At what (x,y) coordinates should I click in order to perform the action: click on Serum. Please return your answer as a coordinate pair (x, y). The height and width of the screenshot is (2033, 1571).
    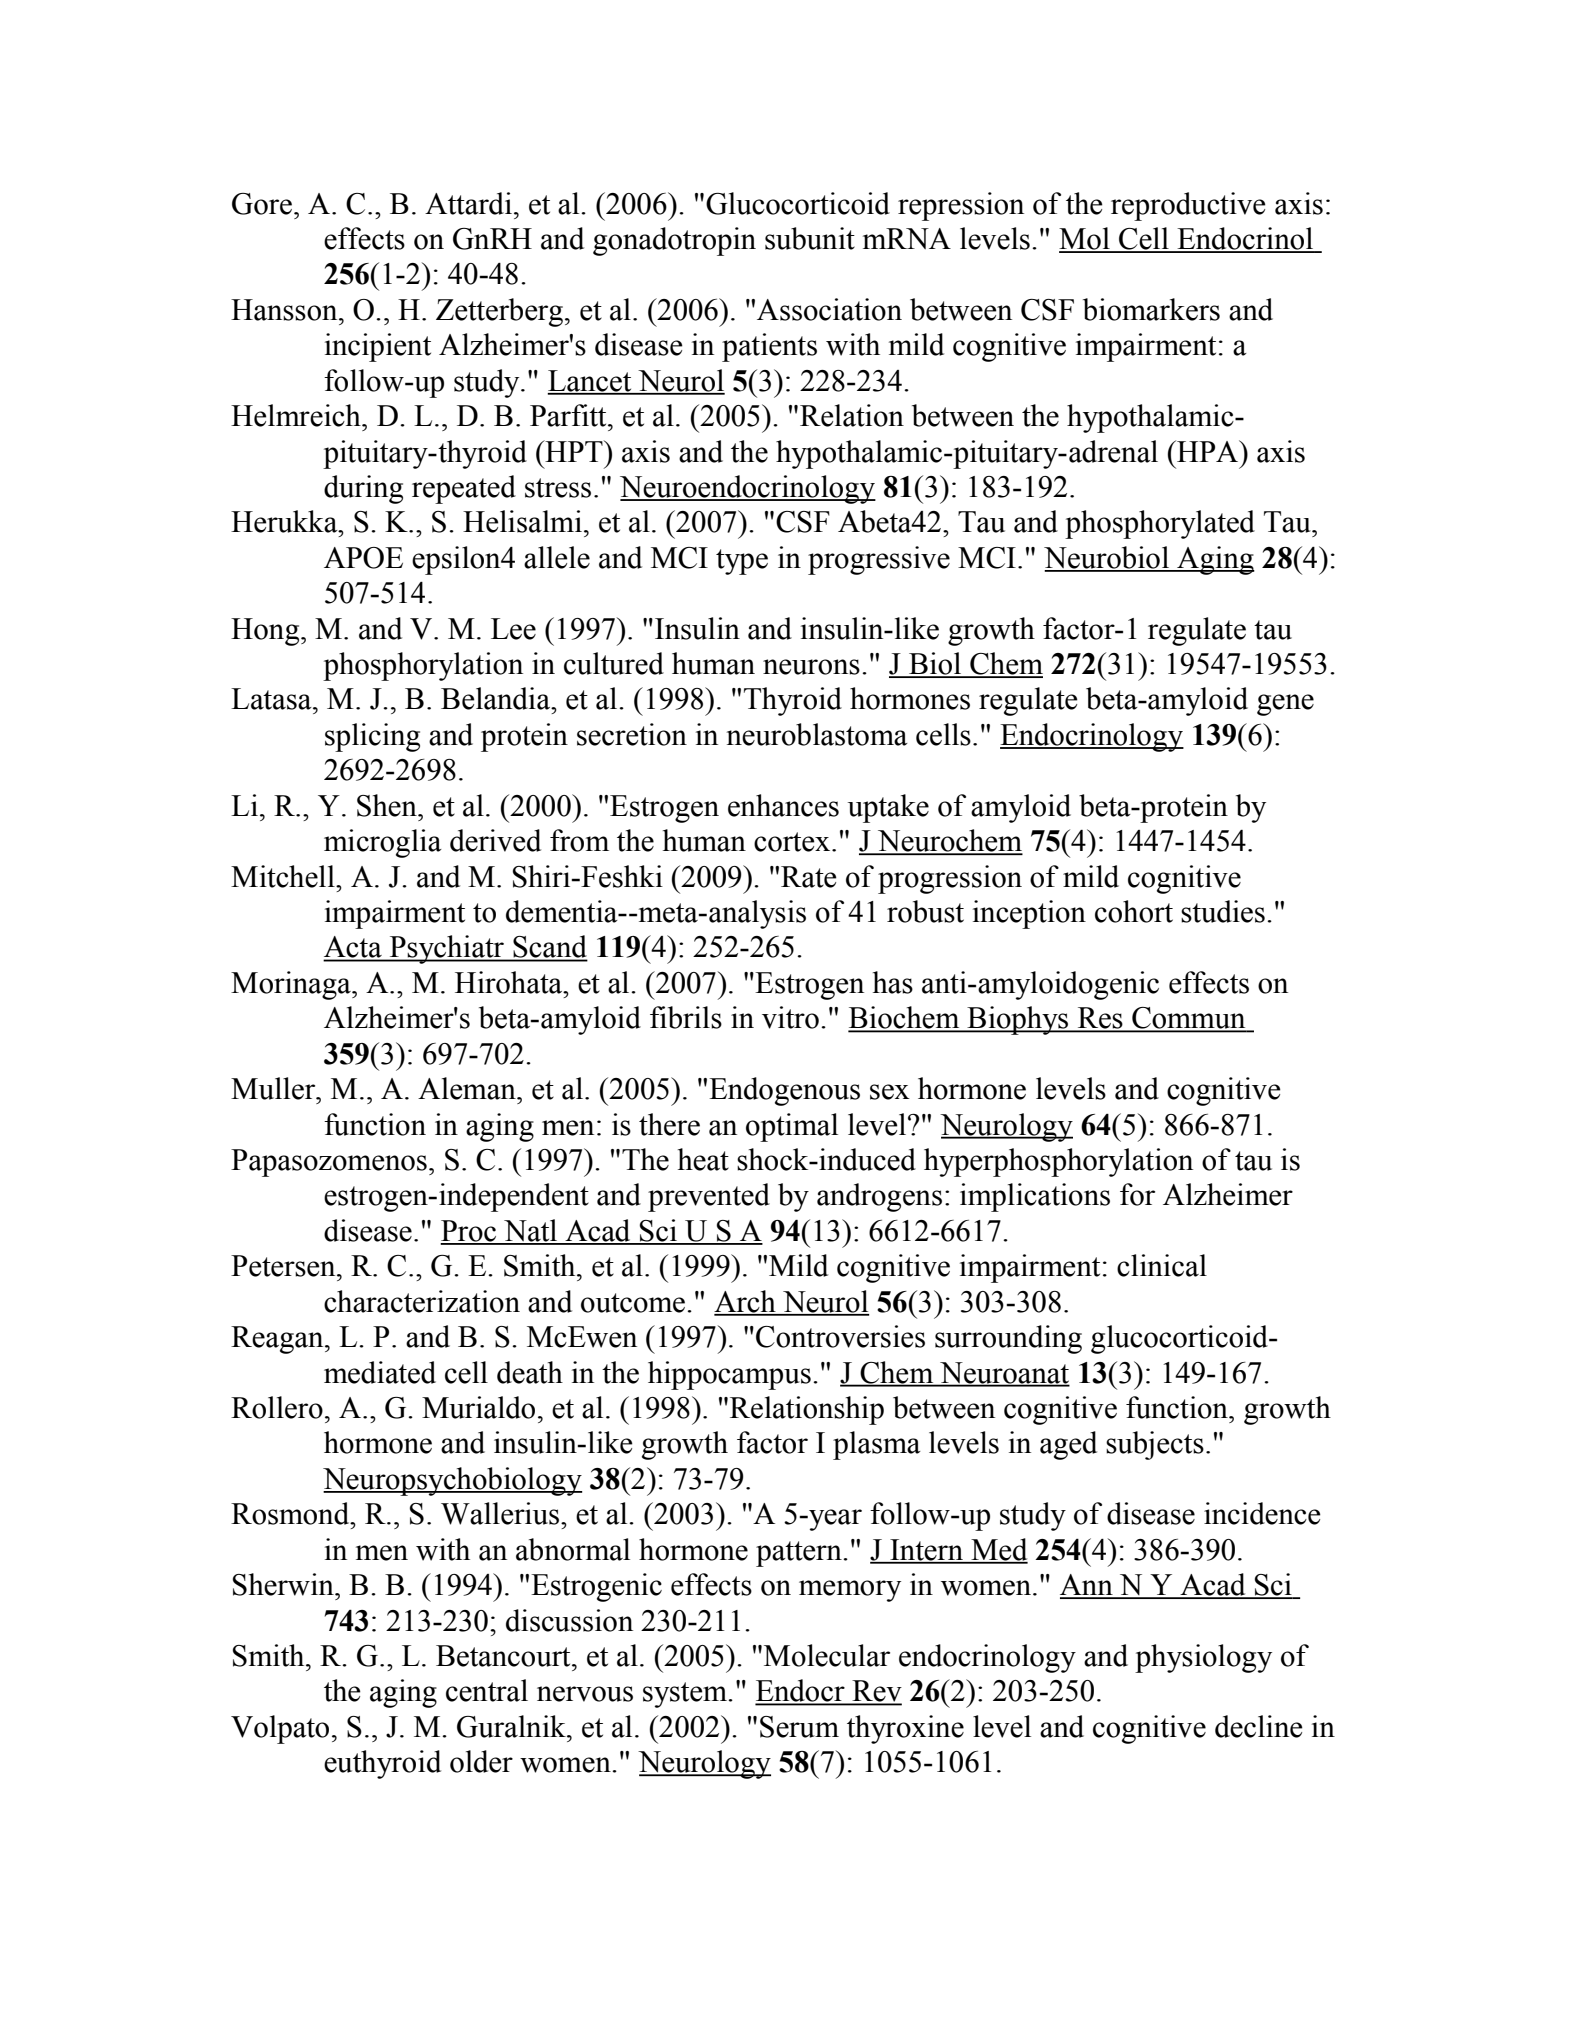
    Looking at the image, I should click on (799, 1727).
